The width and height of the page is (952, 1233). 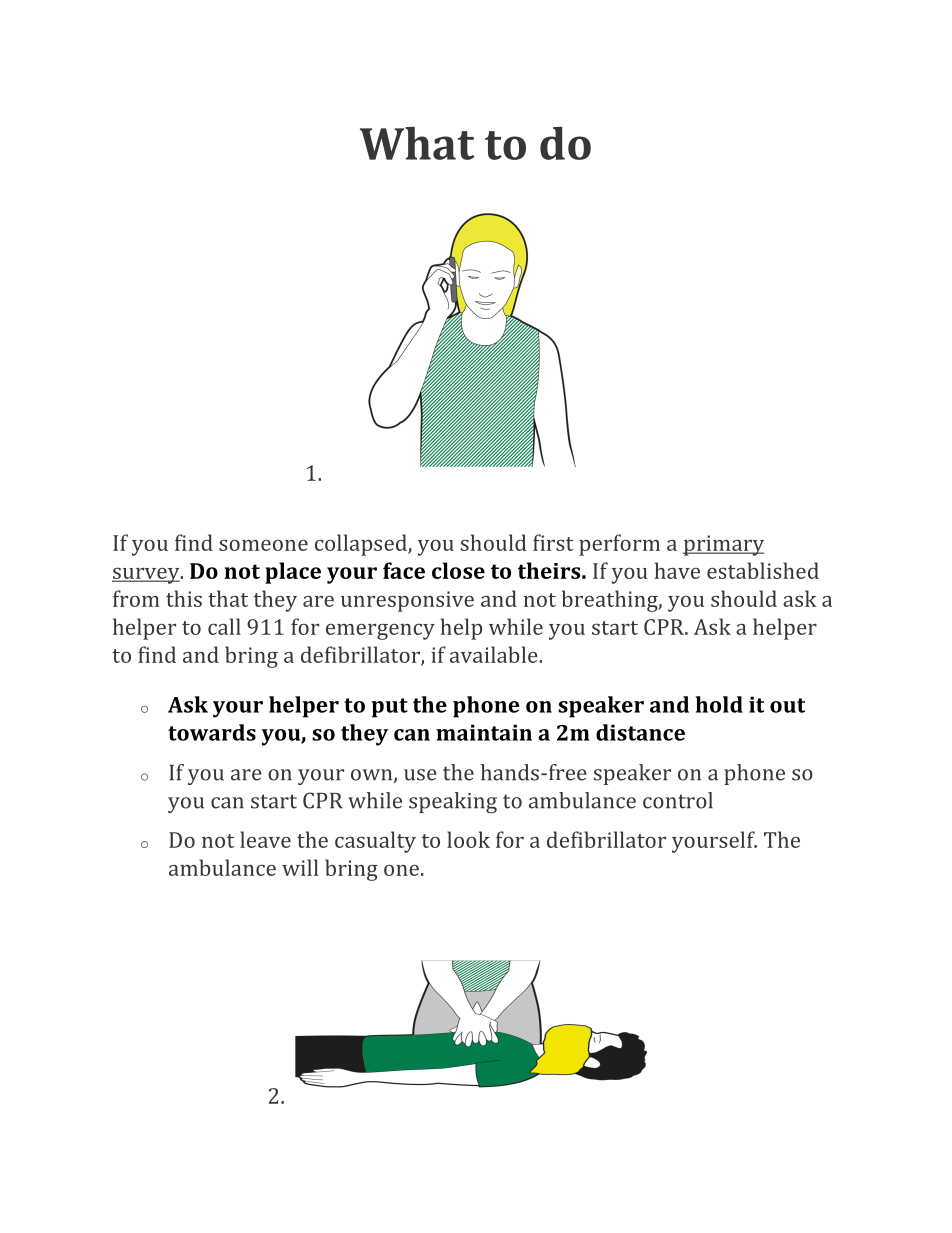 I want to click on someone, so click(x=263, y=545).
